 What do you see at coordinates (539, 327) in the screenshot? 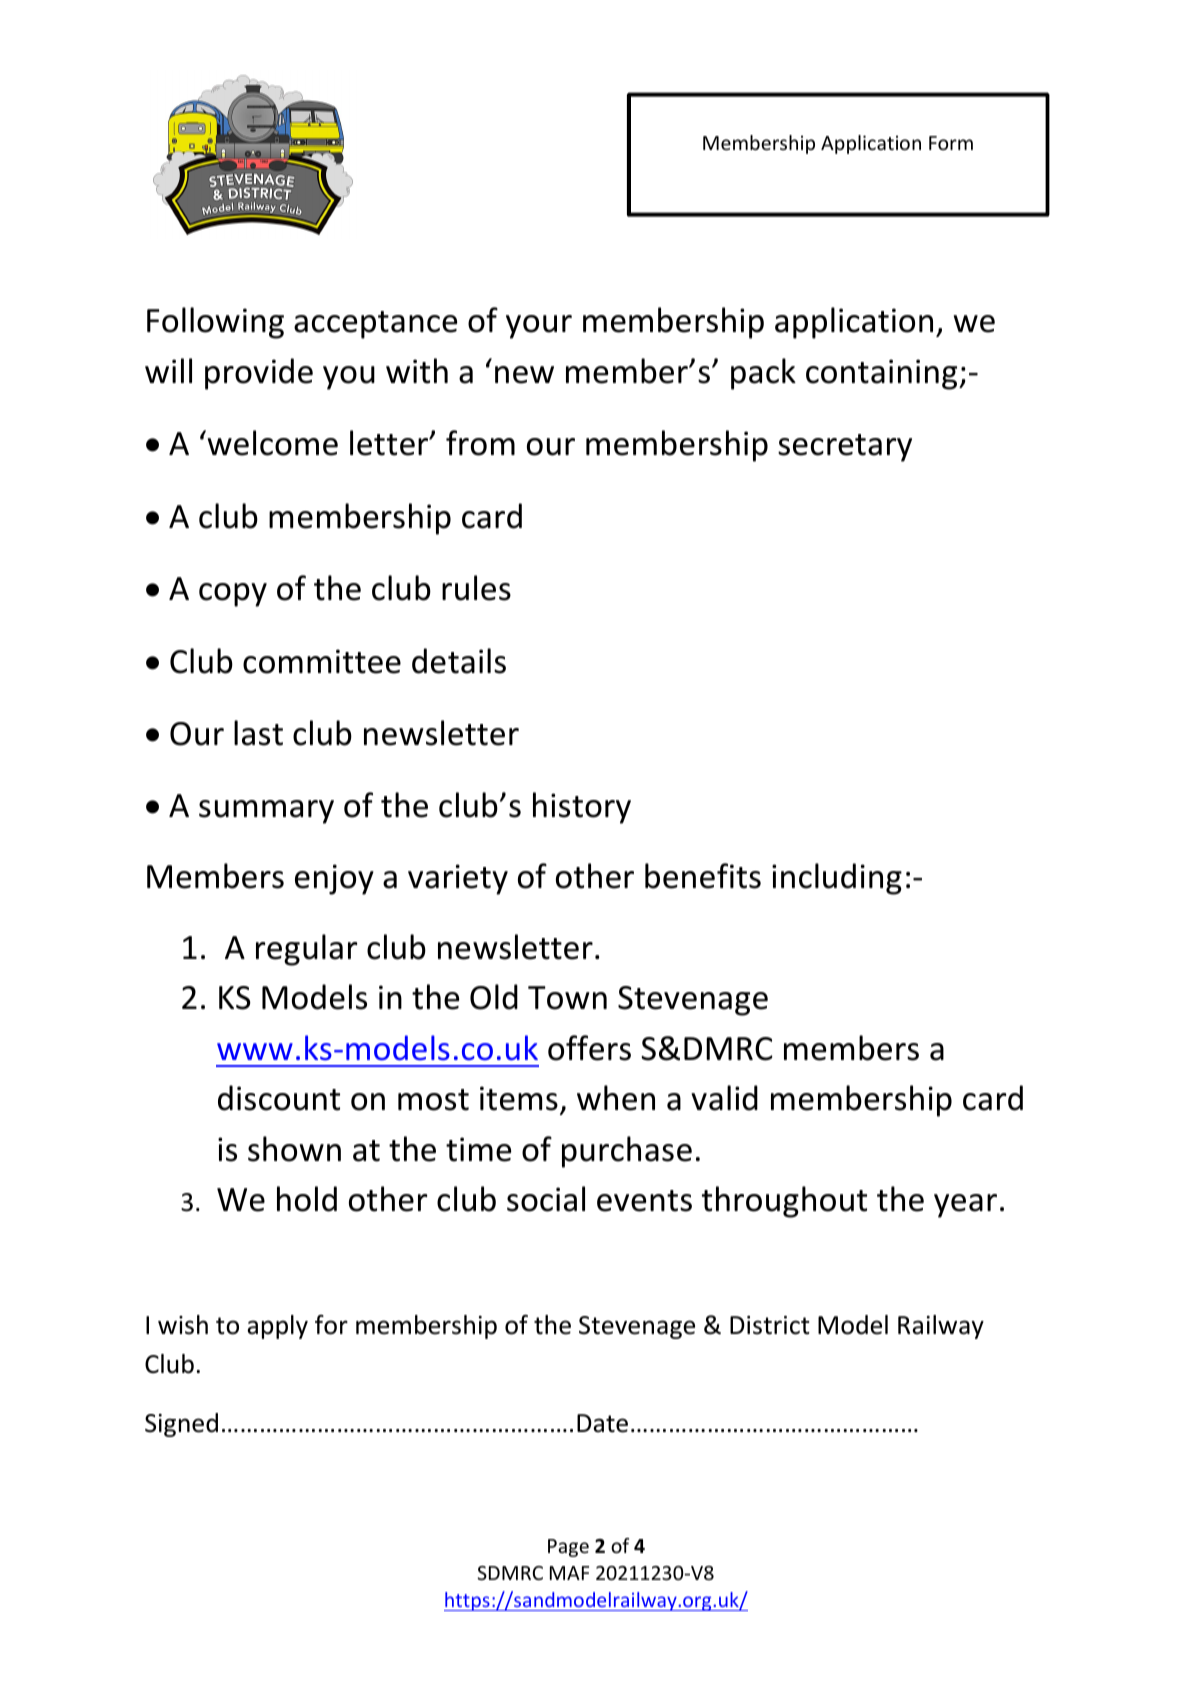
I see `your` at bounding box center [539, 327].
